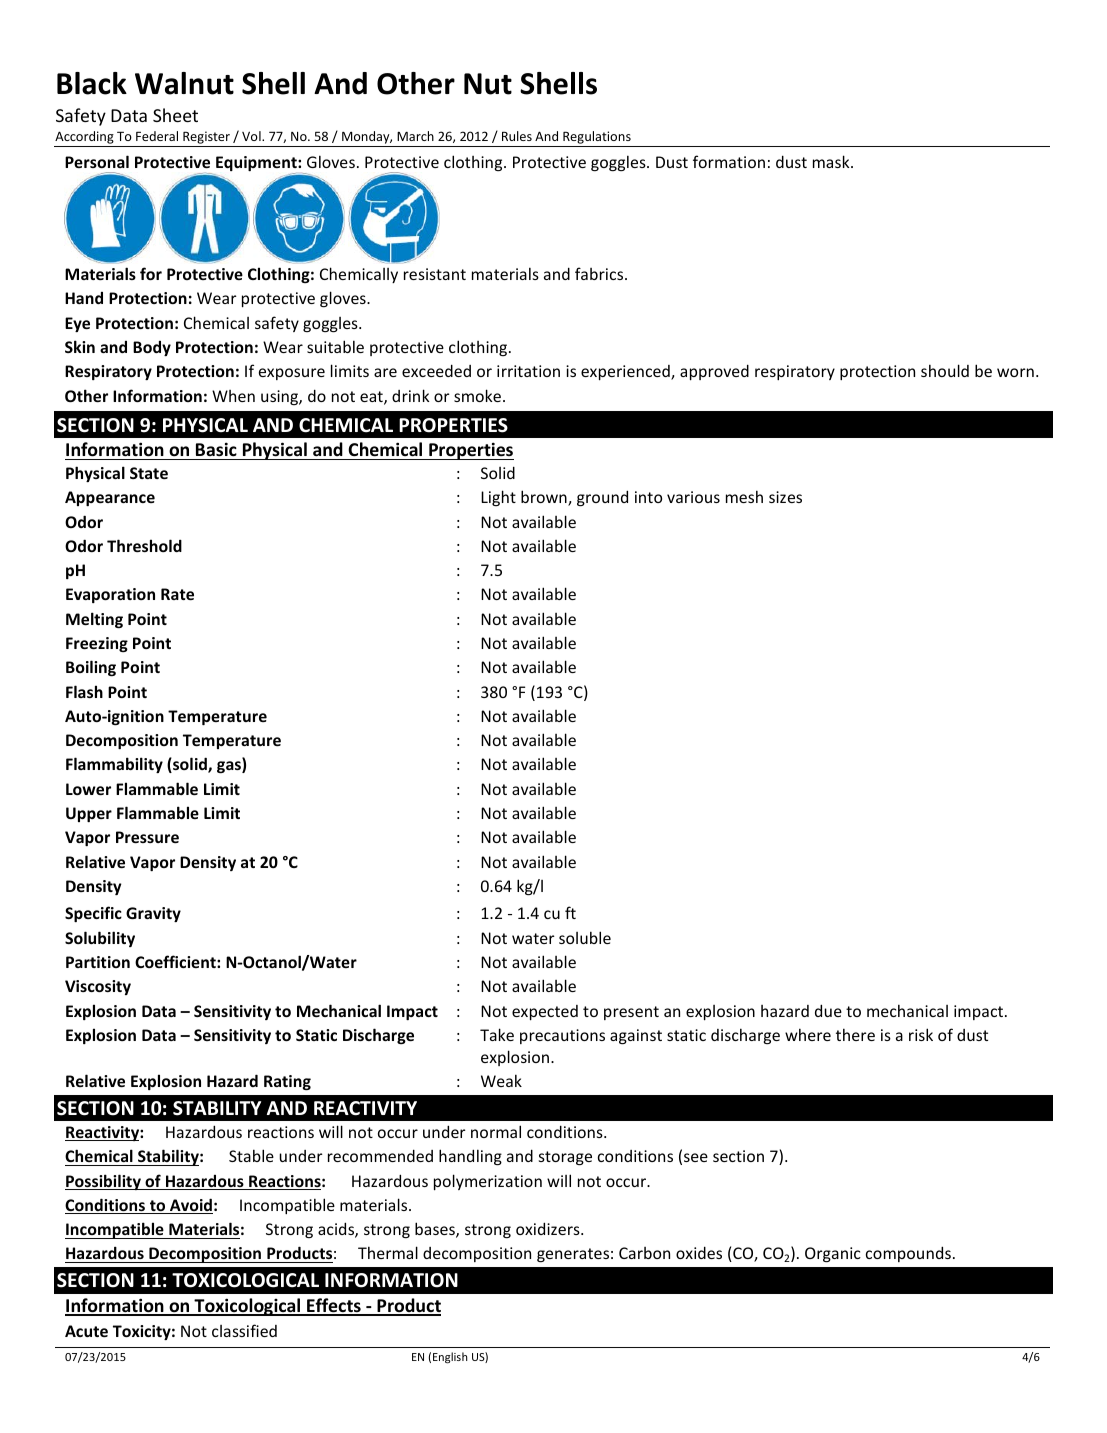  Describe the element at coordinates (832, 161) in the screenshot. I see `mask` at that location.
